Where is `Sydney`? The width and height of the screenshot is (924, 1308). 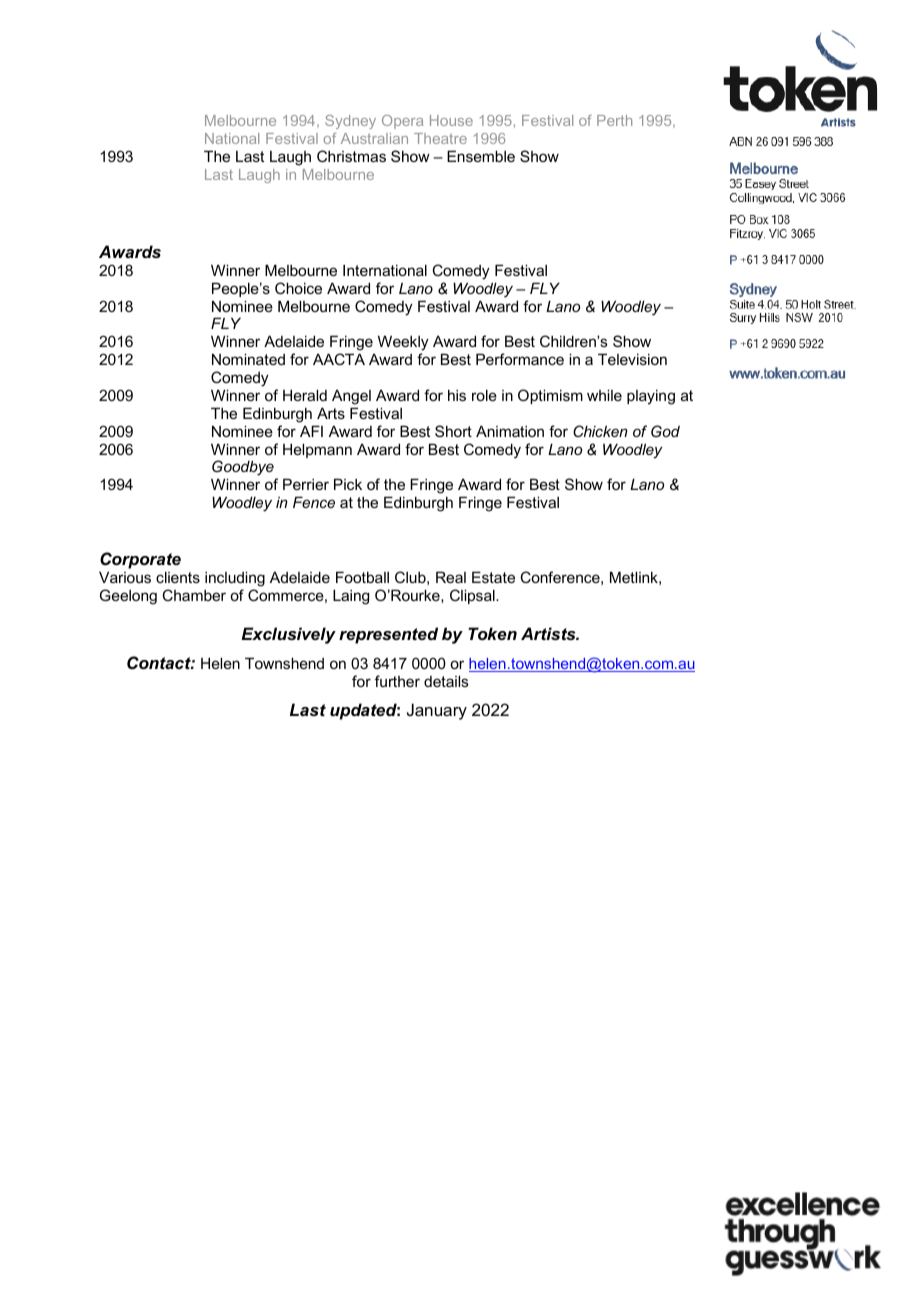
Sydney is located at coordinates (350, 122).
